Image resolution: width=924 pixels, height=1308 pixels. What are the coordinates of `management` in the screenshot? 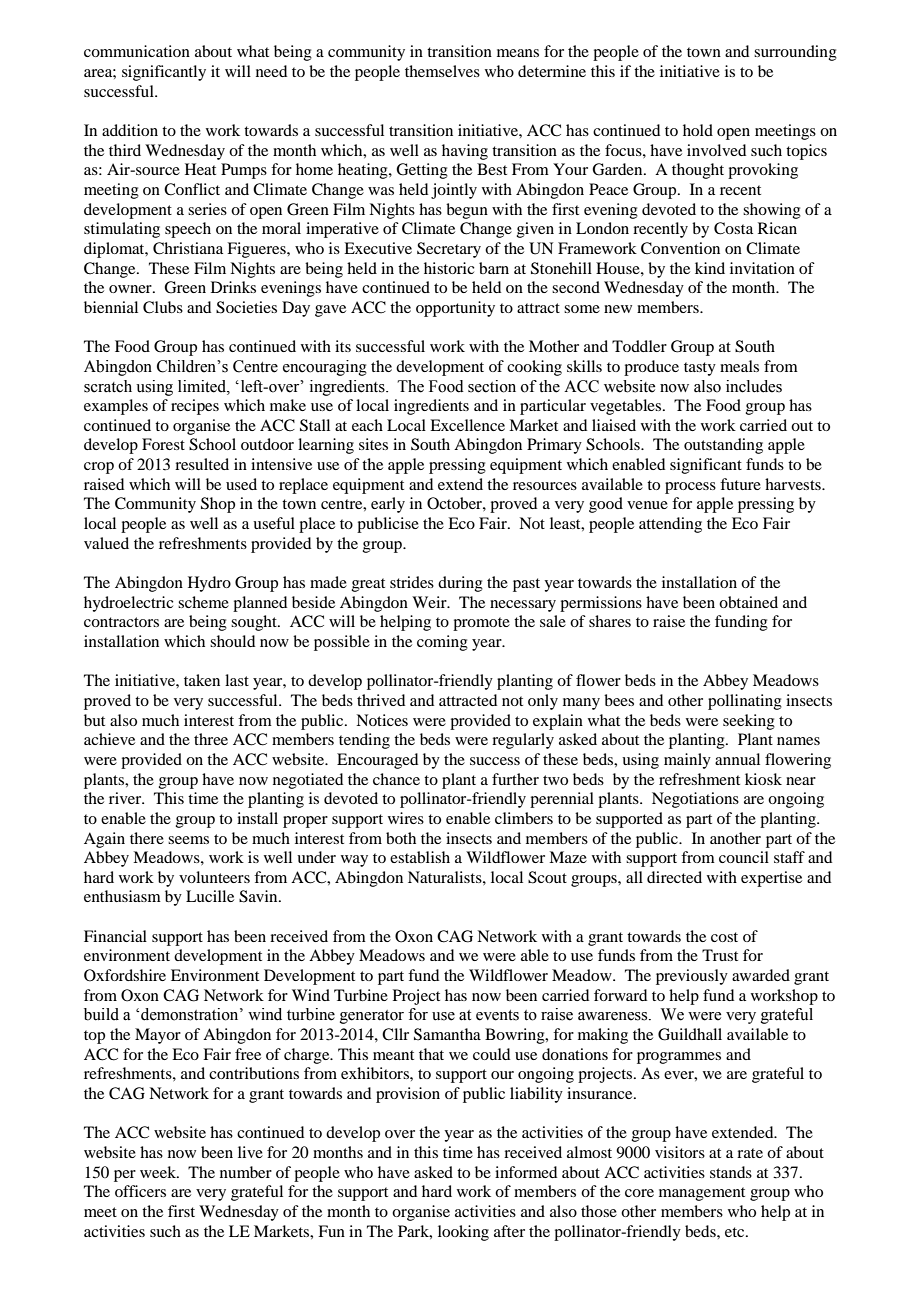 It's located at (702, 1194).
